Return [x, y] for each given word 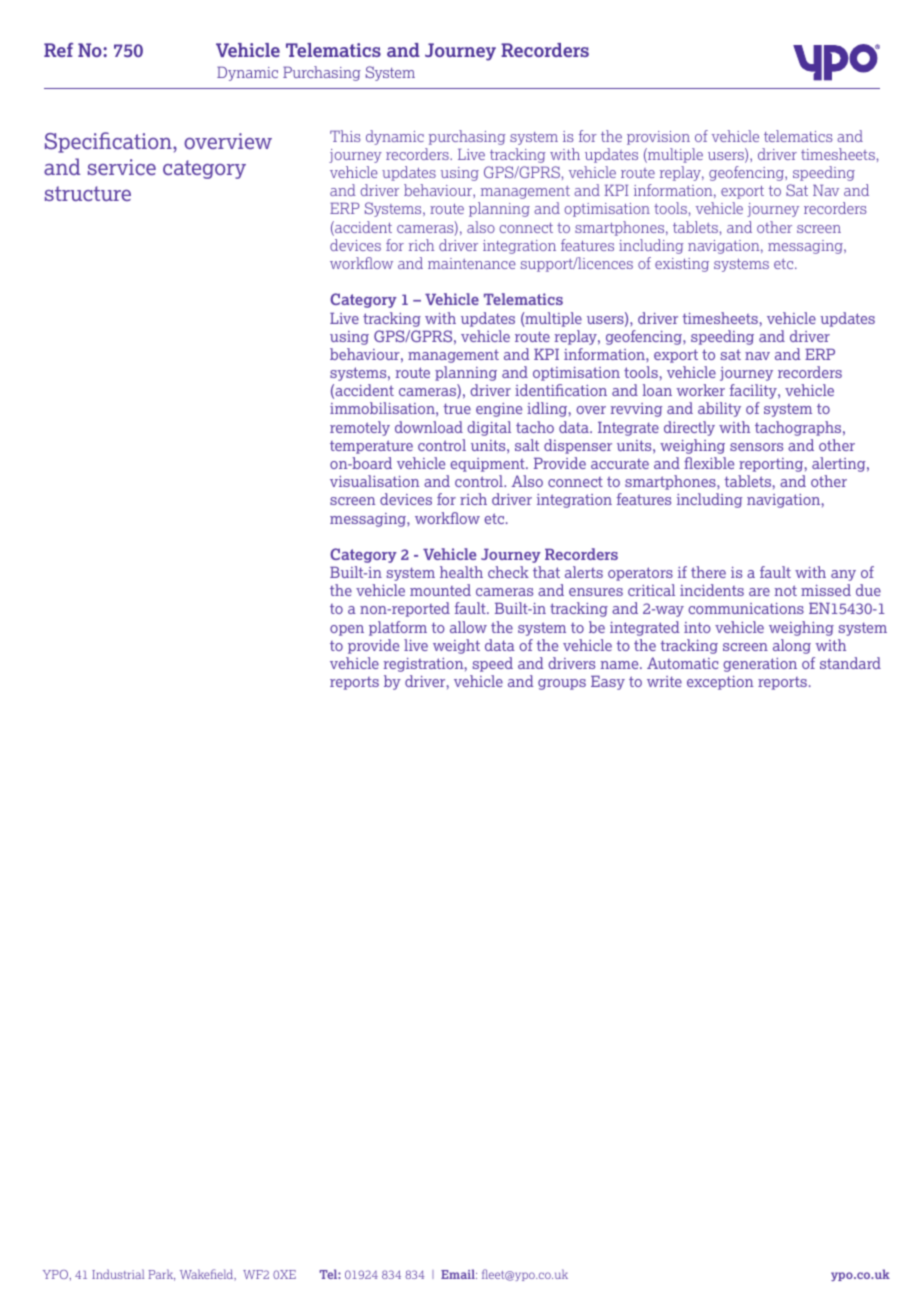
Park [161, 1275]
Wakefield [208, 1275]
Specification [109, 142]
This [345, 136]
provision [658, 138]
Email [459, 1274]
